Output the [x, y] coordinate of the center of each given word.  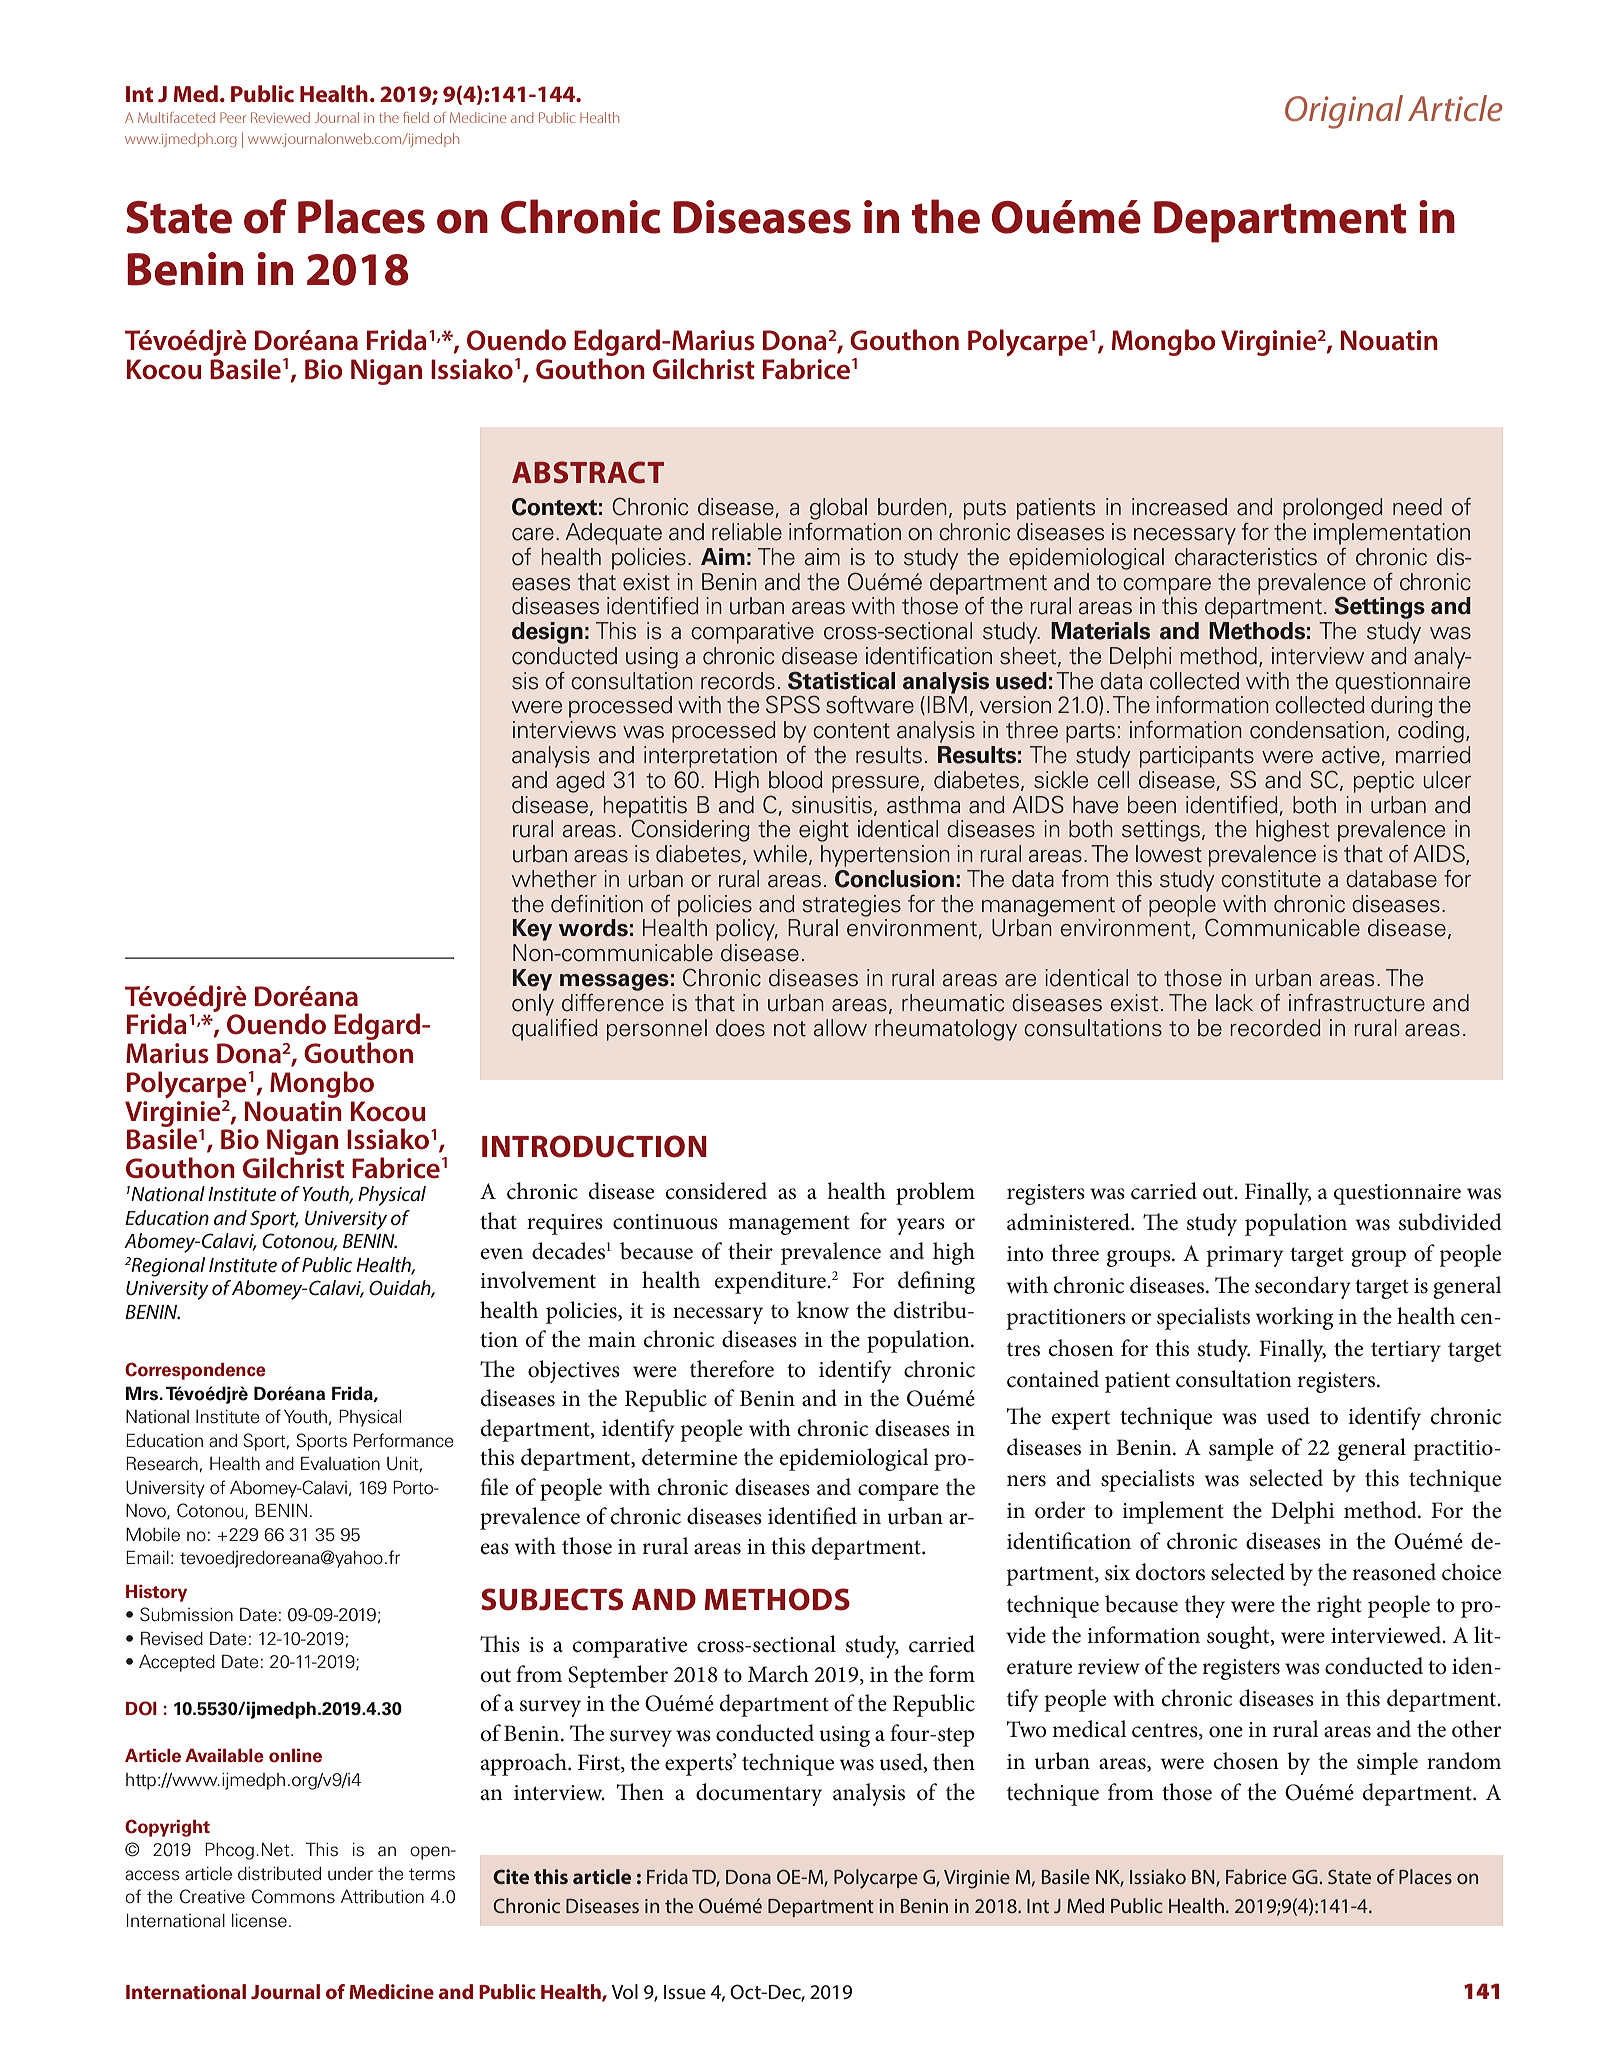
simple [1387, 1763]
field [416, 117]
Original [1344, 112]
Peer [233, 117]
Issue [685, 1992]
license [259, 1921]
